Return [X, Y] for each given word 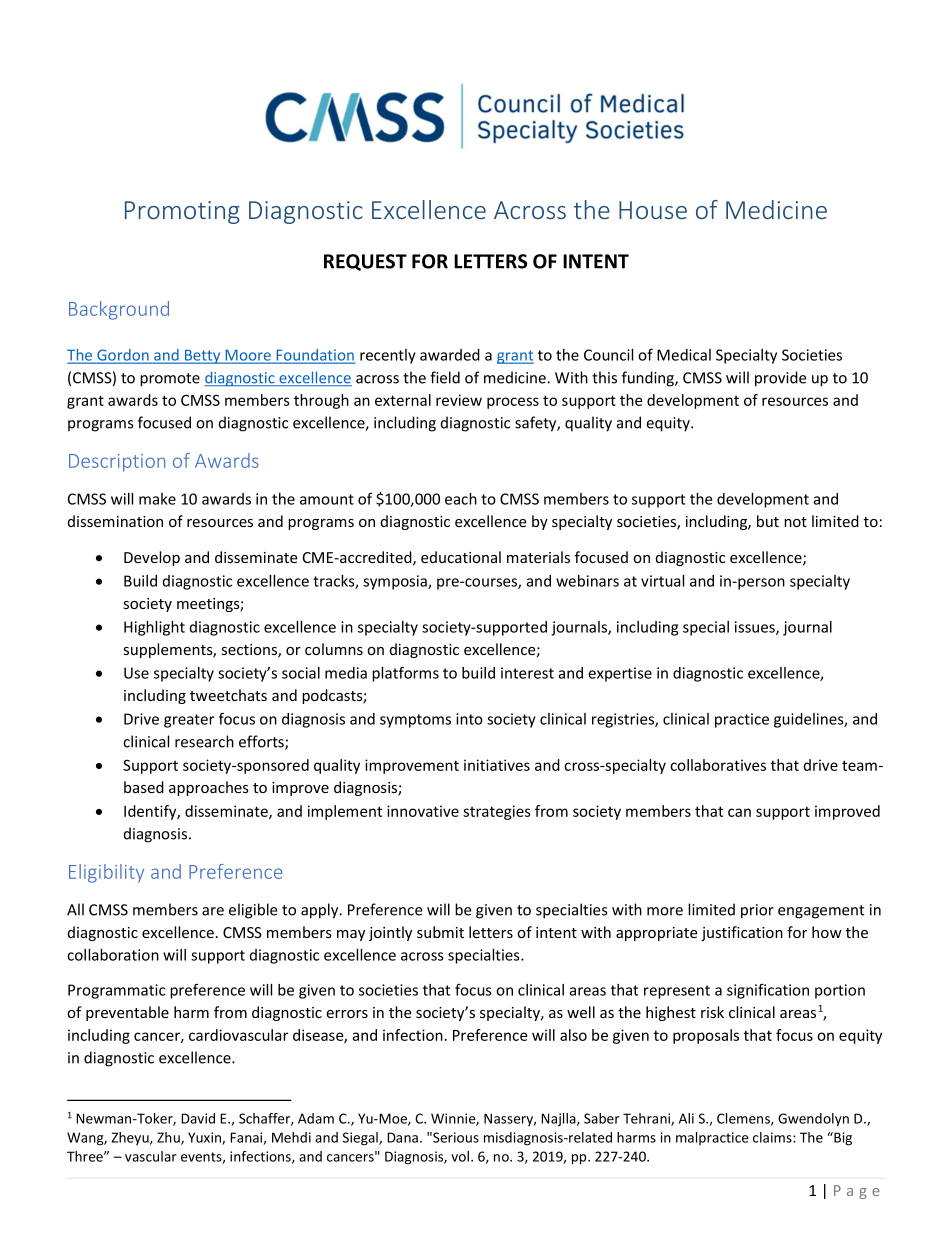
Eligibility [106, 873]
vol [460, 1156]
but [768, 521]
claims [773, 1137]
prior [757, 911]
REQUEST [365, 262]
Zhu [169, 1138]
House [653, 210]
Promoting [182, 212]
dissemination [115, 521]
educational [461, 557]
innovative [423, 811]
